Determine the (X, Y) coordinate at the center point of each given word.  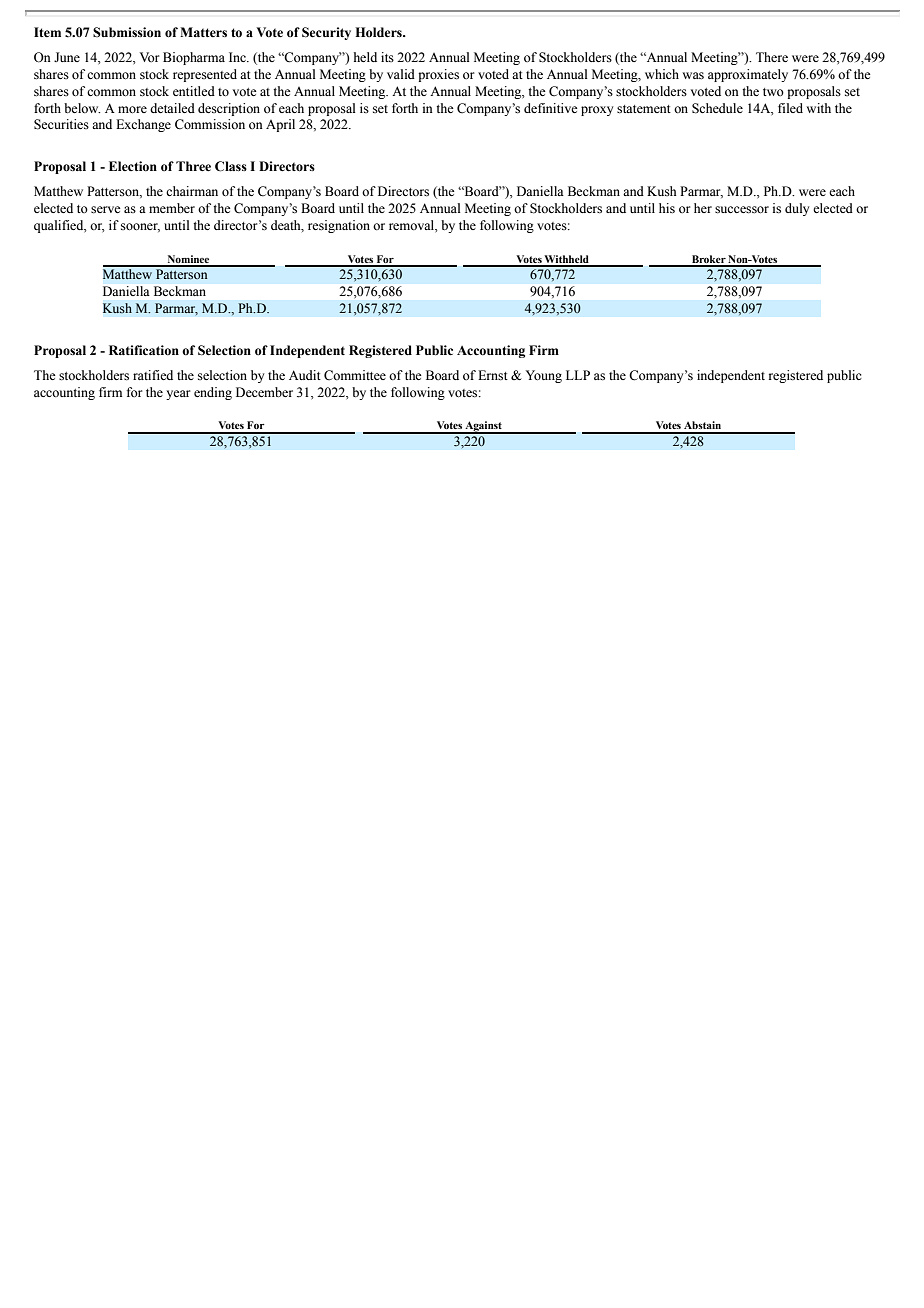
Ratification (144, 350)
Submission (127, 32)
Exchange (143, 125)
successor (742, 210)
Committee (355, 375)
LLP (578, 375)
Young (544, 376)
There (772, 57)
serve (106, 210)
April (280, 125)
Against (483, 427)
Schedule (717, 108)
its (387, 57)
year (178, 395)
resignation (339, 226)
